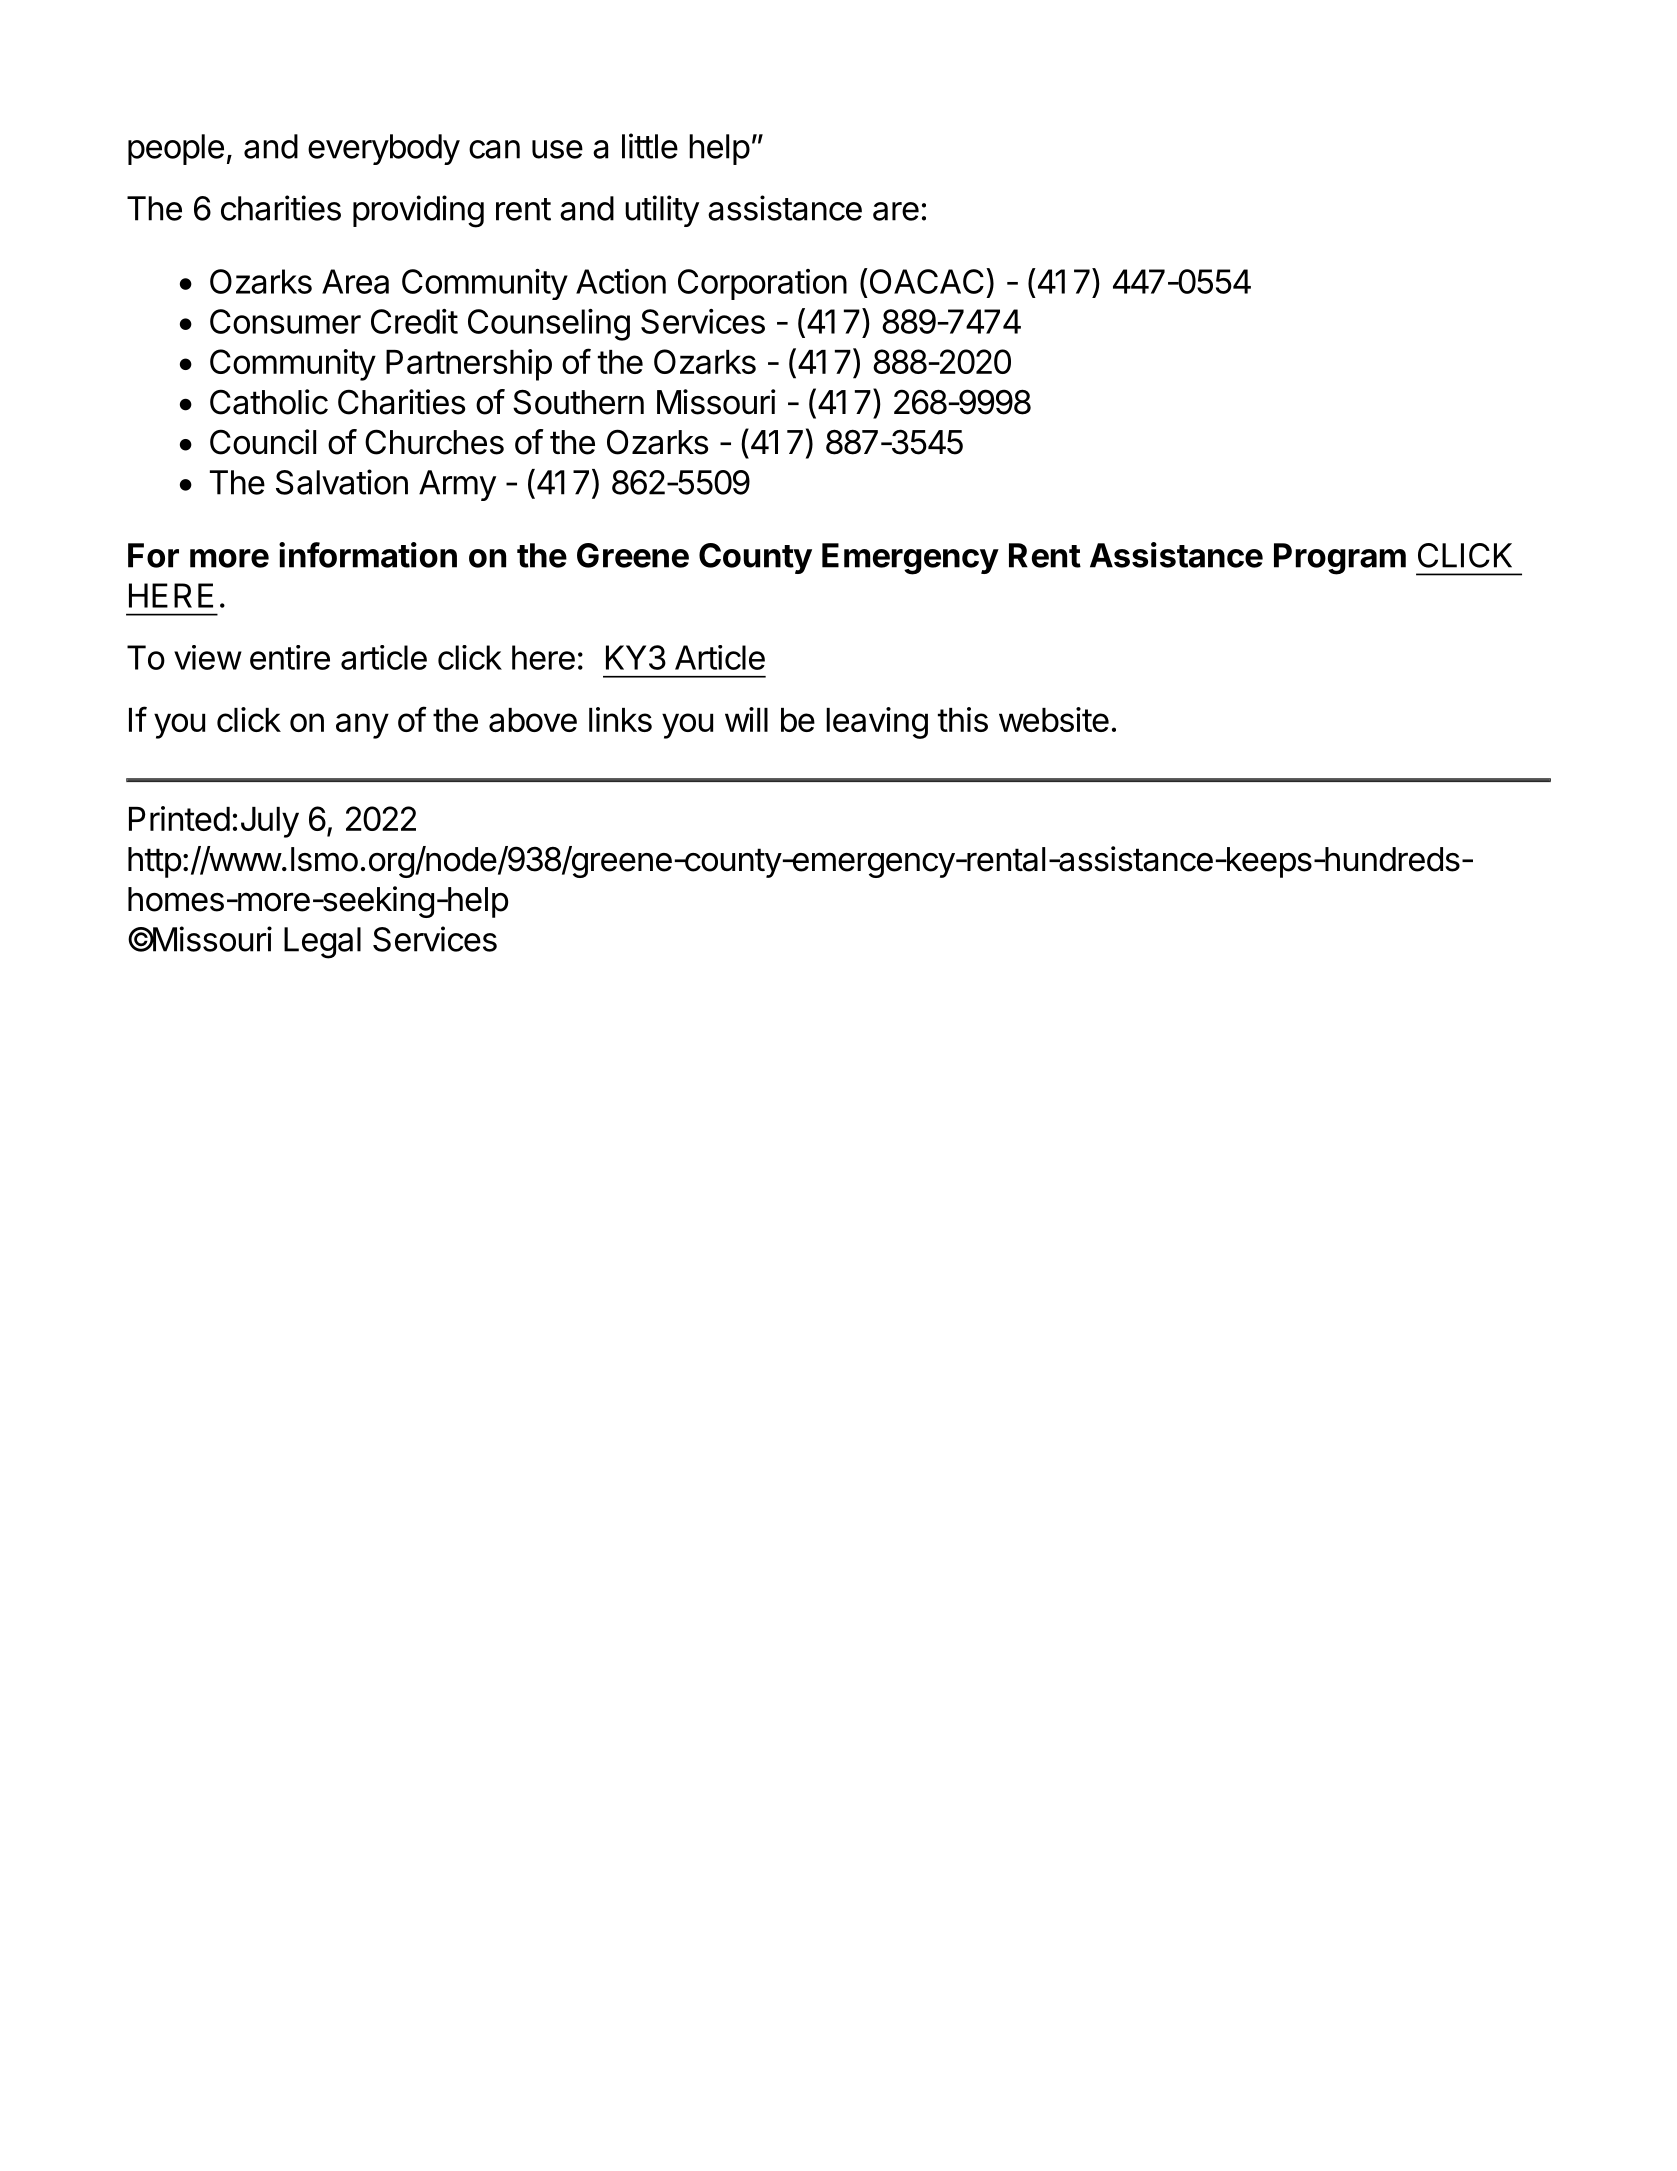 The width and height of the image is (1677, 2171). Describe the element at coordinates (578, 402) in the image. I see `Southern` at that location.
